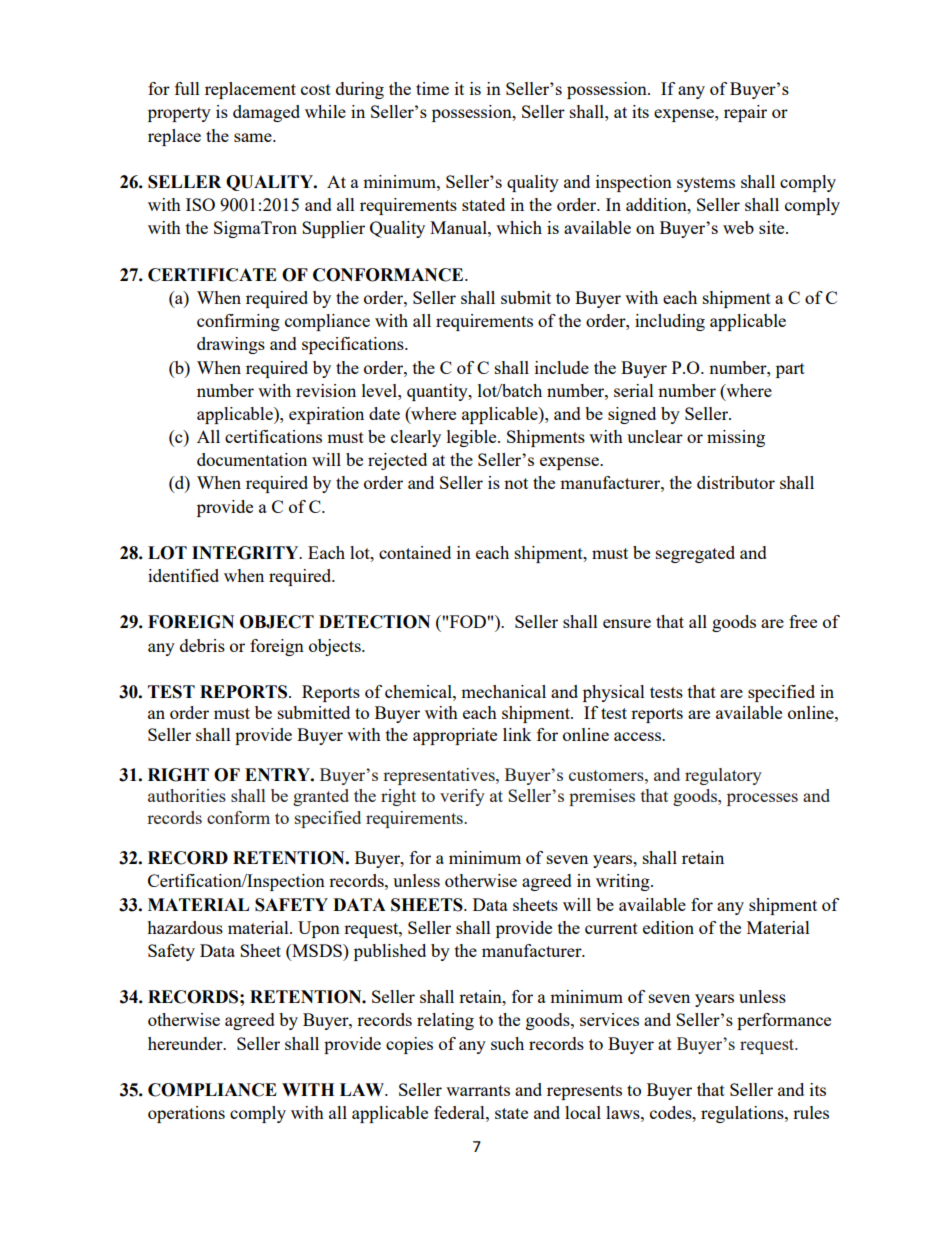 Image resolution: width=952 pixels, height=1233 pixels. What do you see at coordinates (736, 482) in the document?
I see `distributor` at bounding box center [736, 482].
